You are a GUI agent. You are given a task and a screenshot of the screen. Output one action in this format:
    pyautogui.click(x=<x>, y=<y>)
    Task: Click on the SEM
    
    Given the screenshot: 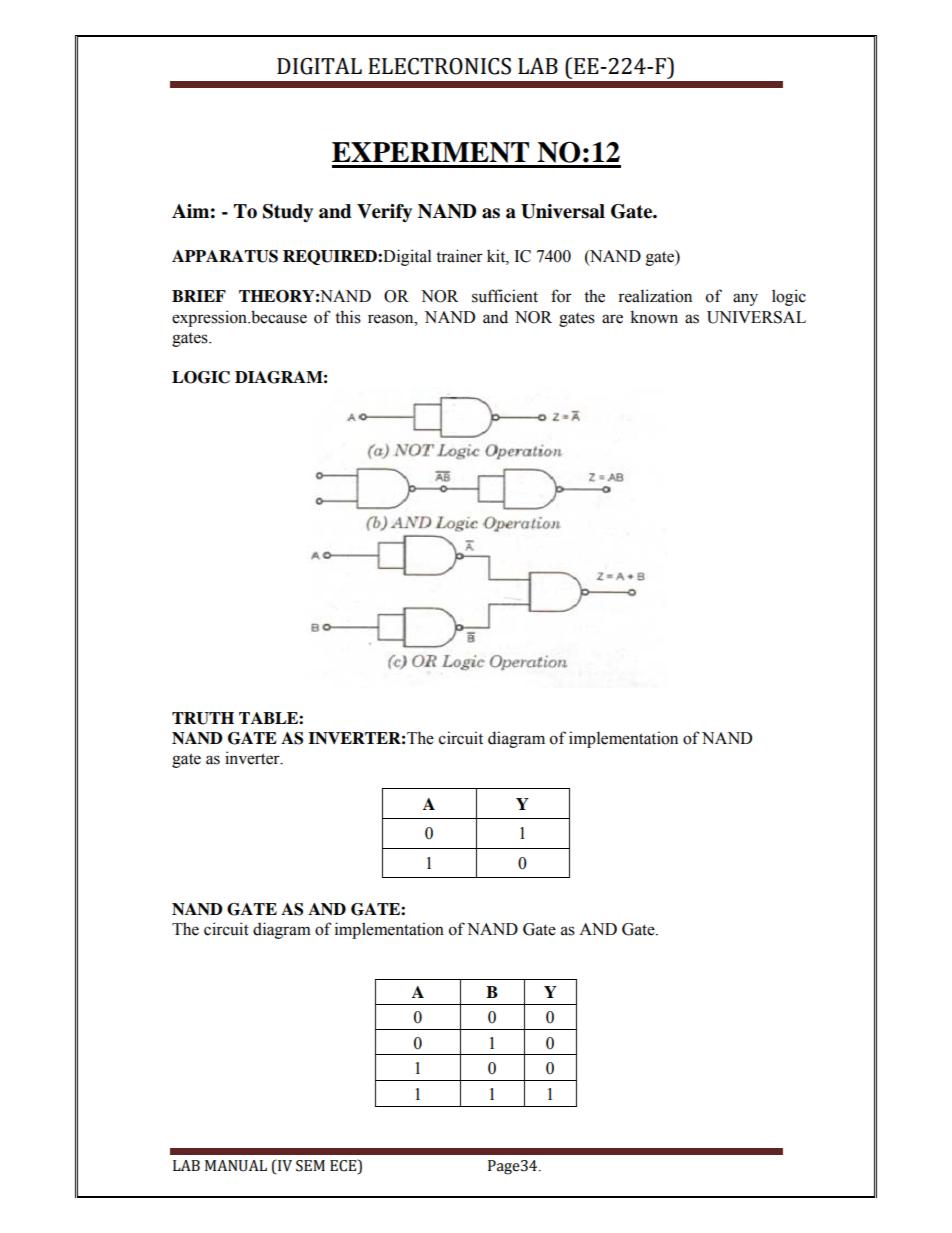 What is the action you would take?
    pyautogui.click(x=310, y=1166)
